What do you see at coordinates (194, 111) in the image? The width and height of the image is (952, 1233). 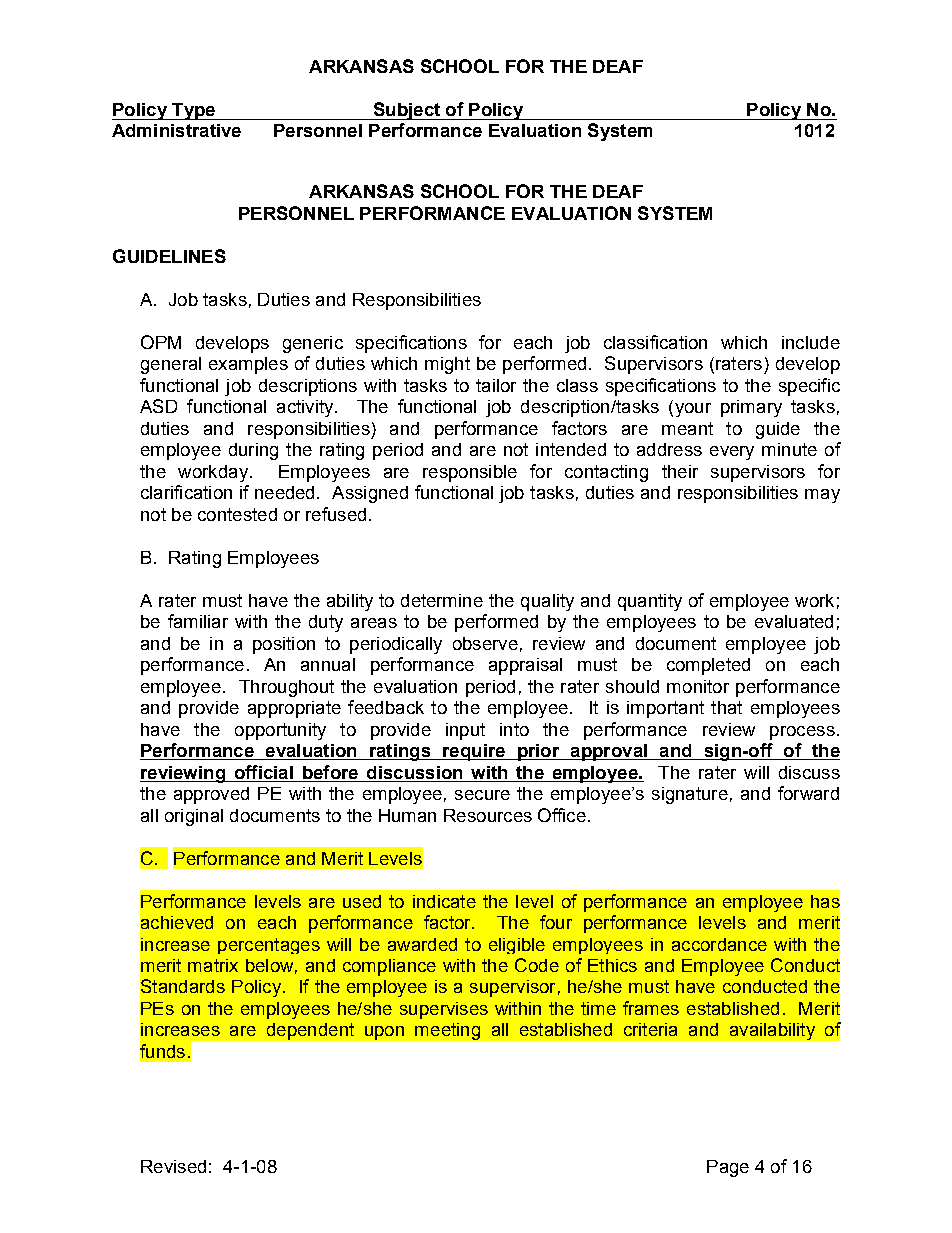 I see `Type` at bounding box center [194, 111].
